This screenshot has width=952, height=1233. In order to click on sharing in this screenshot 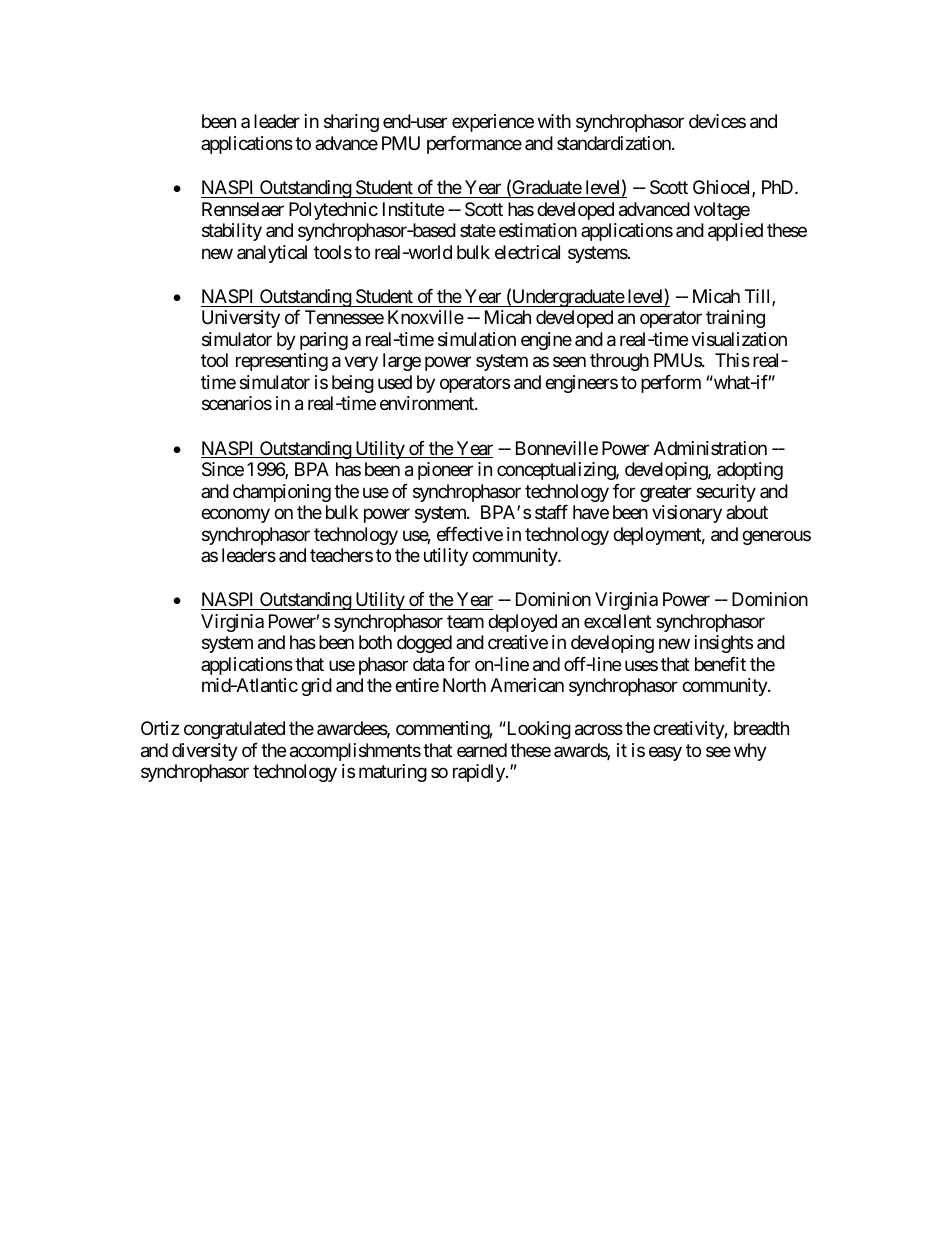, I will do `click(351, 123)`.
